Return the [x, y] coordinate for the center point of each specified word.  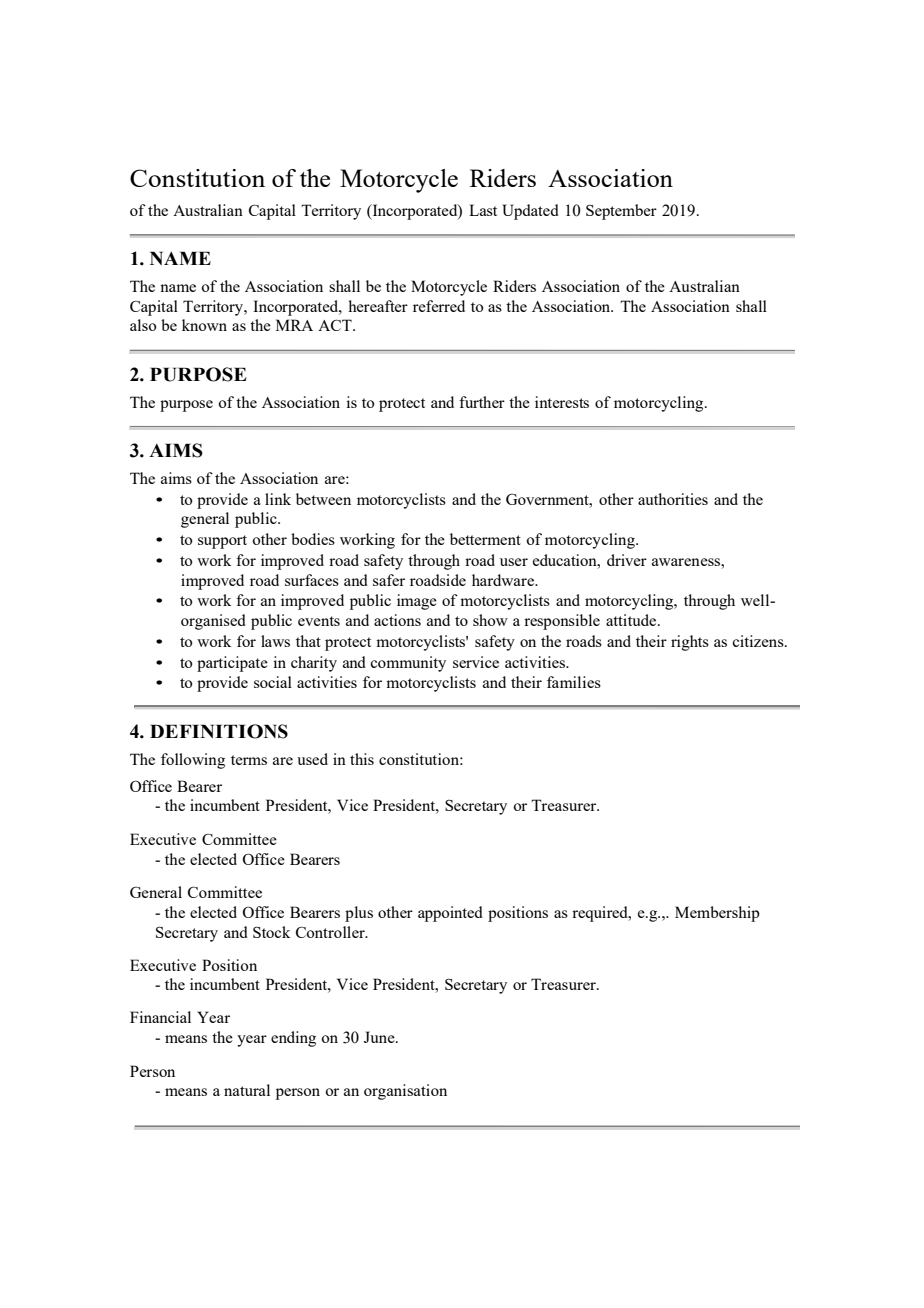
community [408, 664]
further [482, 402]
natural [247, 1090]
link [278, 499]
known [204, 325]
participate [232, 664]
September [621, 212]
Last [483, 210]
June [380, 1037]
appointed [450, 914]
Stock [271, 932]
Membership [717, 914]
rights [690, 643]
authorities [673, 499]
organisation [405, 1092]
